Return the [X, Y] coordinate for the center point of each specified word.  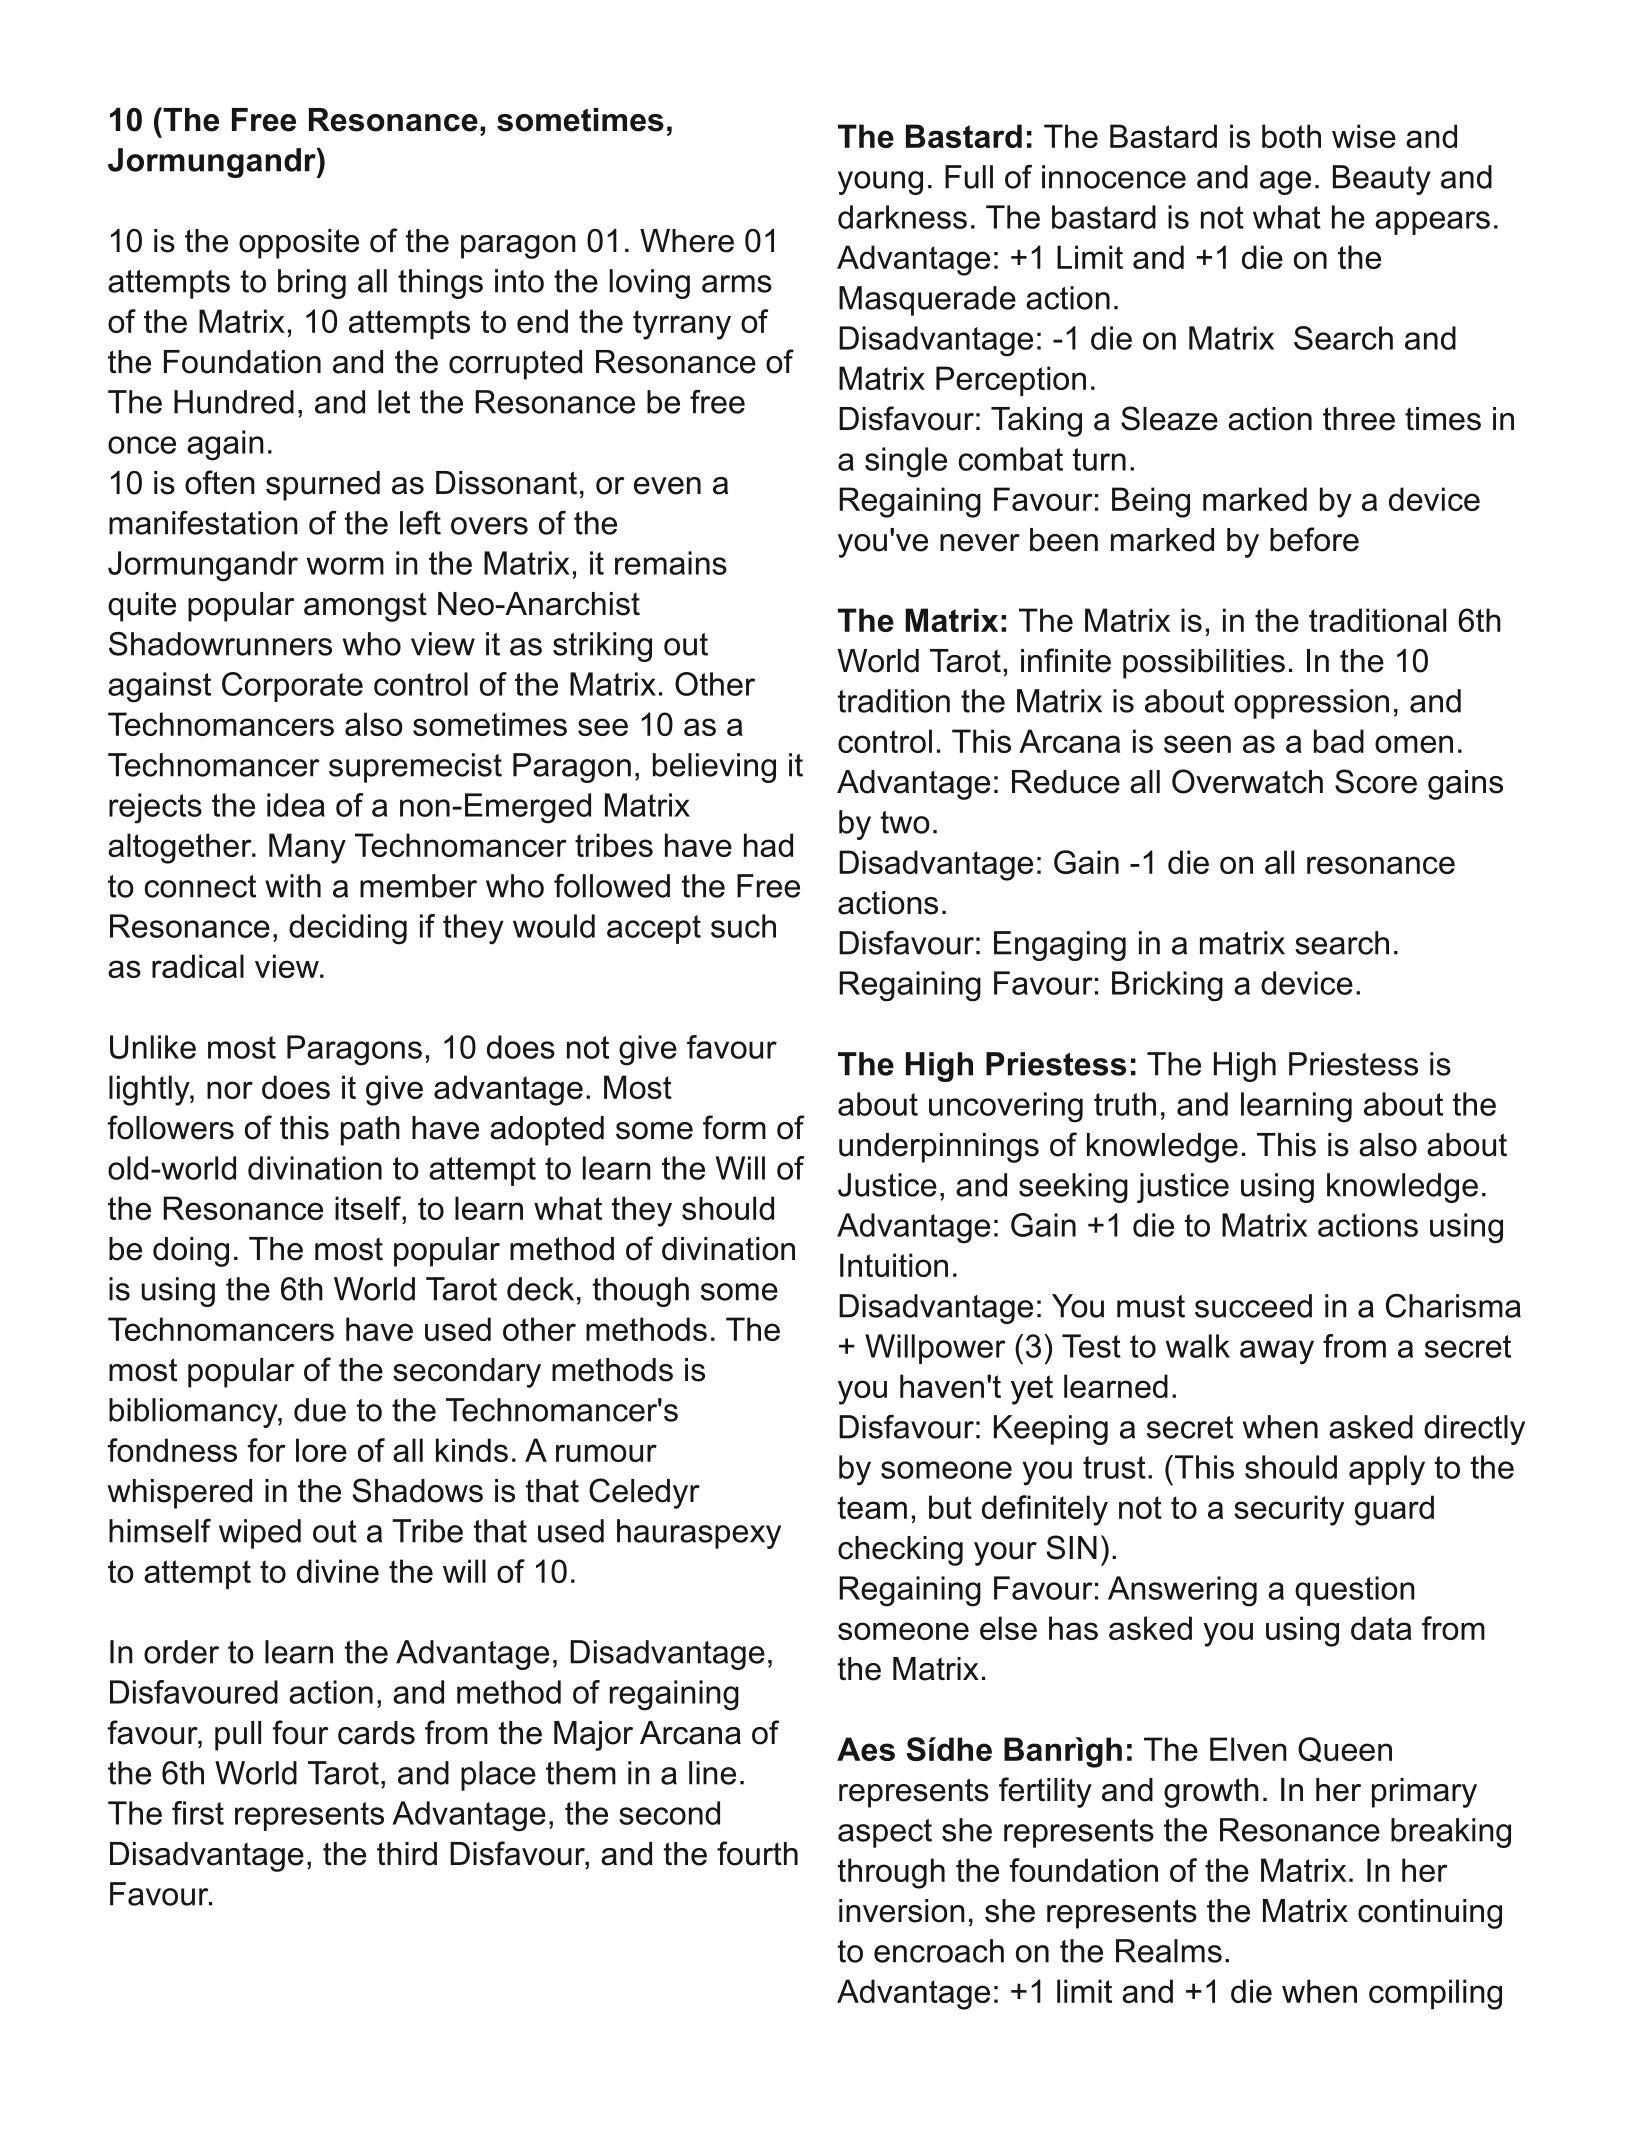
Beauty [1382, 180]
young [880, 183]
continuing [1430, 1914]
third [407, 1854]
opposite [299, 244]
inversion [902, 1911]
